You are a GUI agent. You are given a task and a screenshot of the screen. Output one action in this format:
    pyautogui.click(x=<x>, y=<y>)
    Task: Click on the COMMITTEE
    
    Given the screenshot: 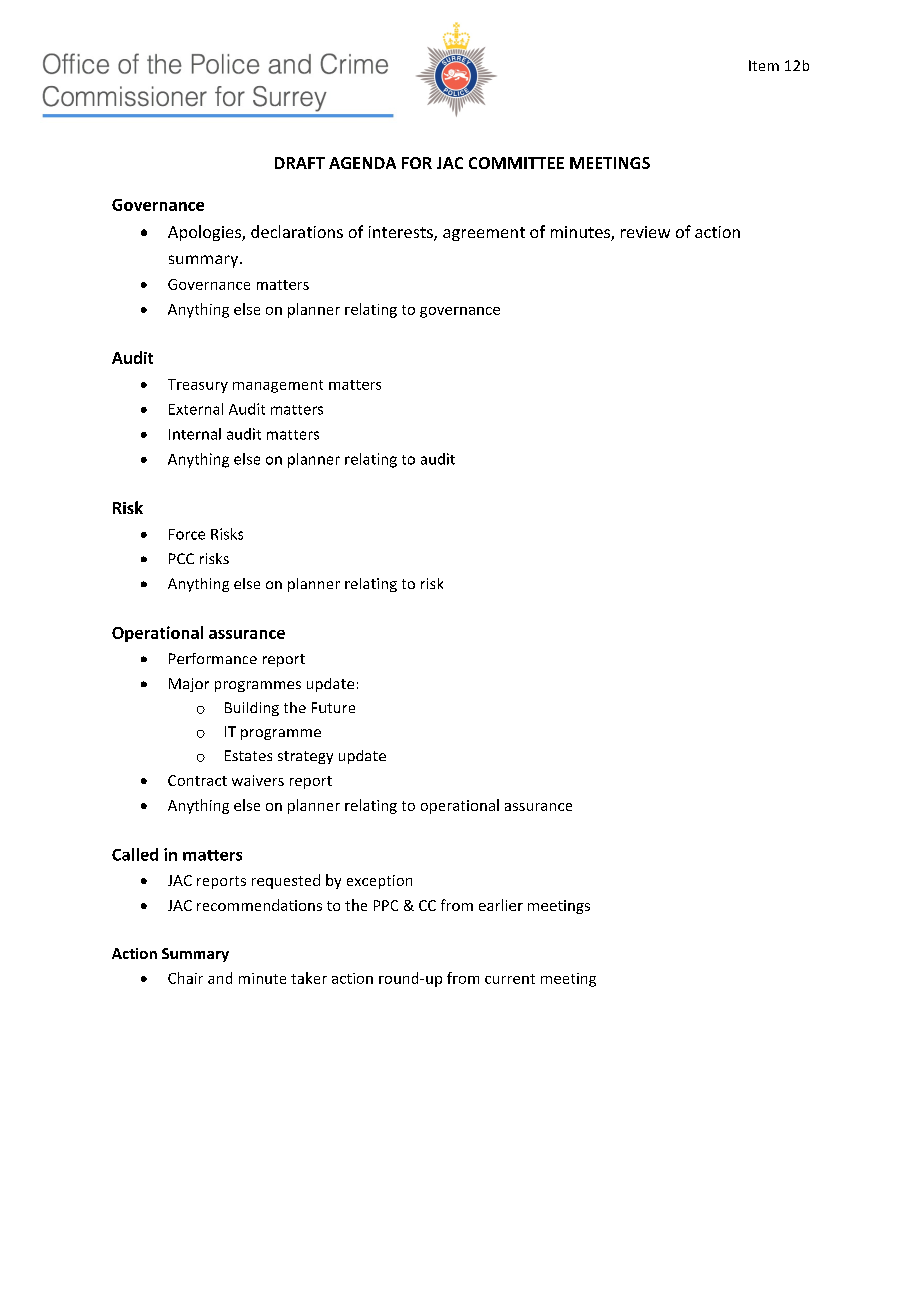 What is the action you would take?
    pyautogui.click(x=516, y=163)
